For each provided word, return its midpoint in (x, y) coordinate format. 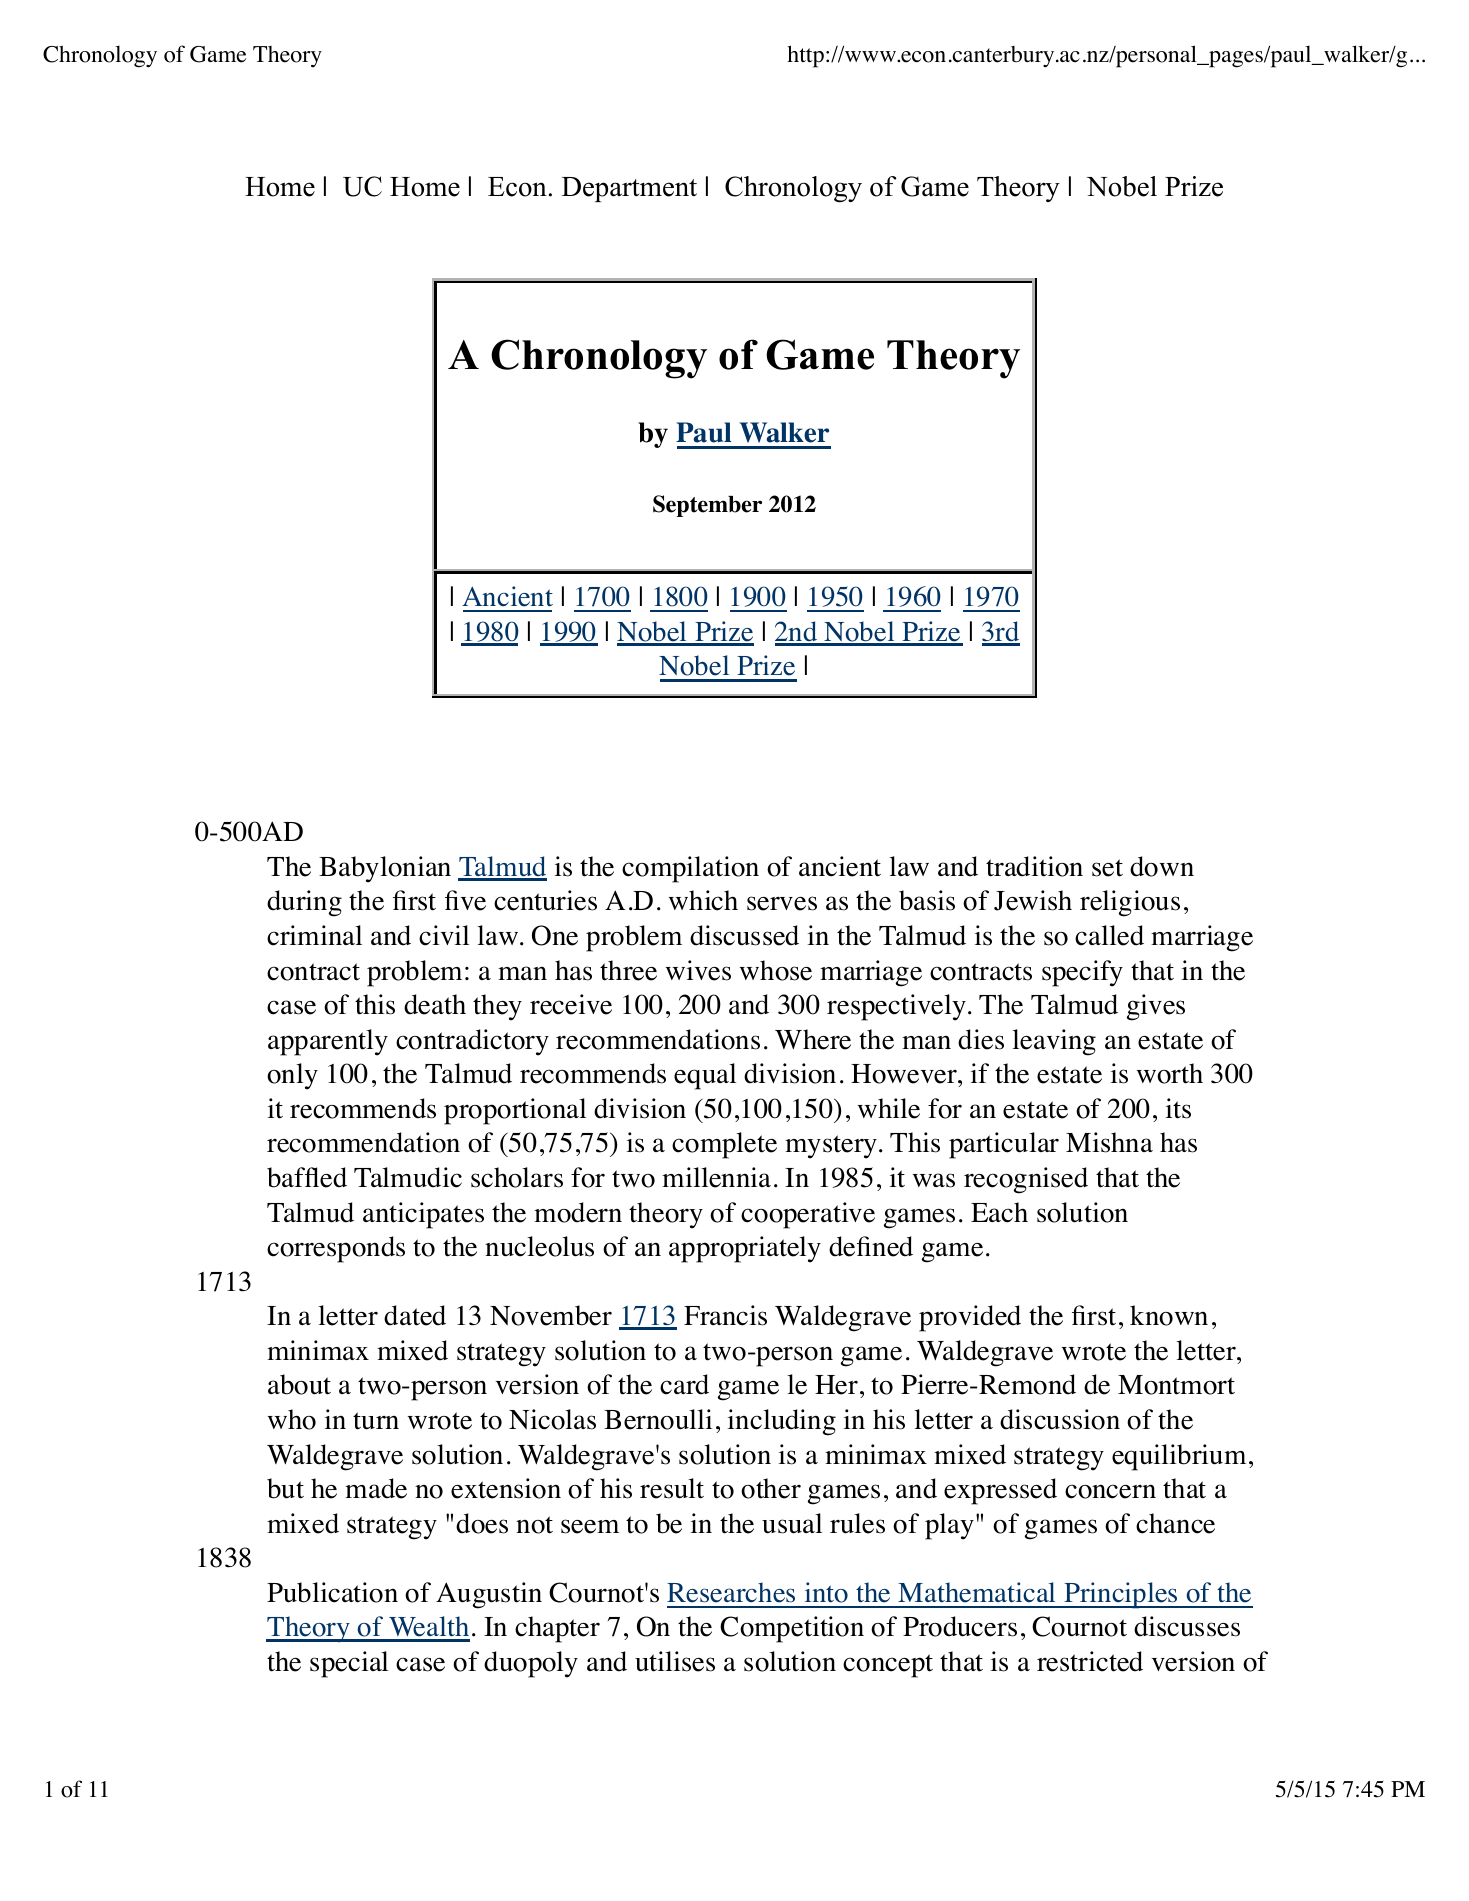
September (707, 506)
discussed (744, 935)
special (349, 1664)
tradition (1034, 866)
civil (444, 935)
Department (629, 189)
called (1109, 935)
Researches (731, 1592)
